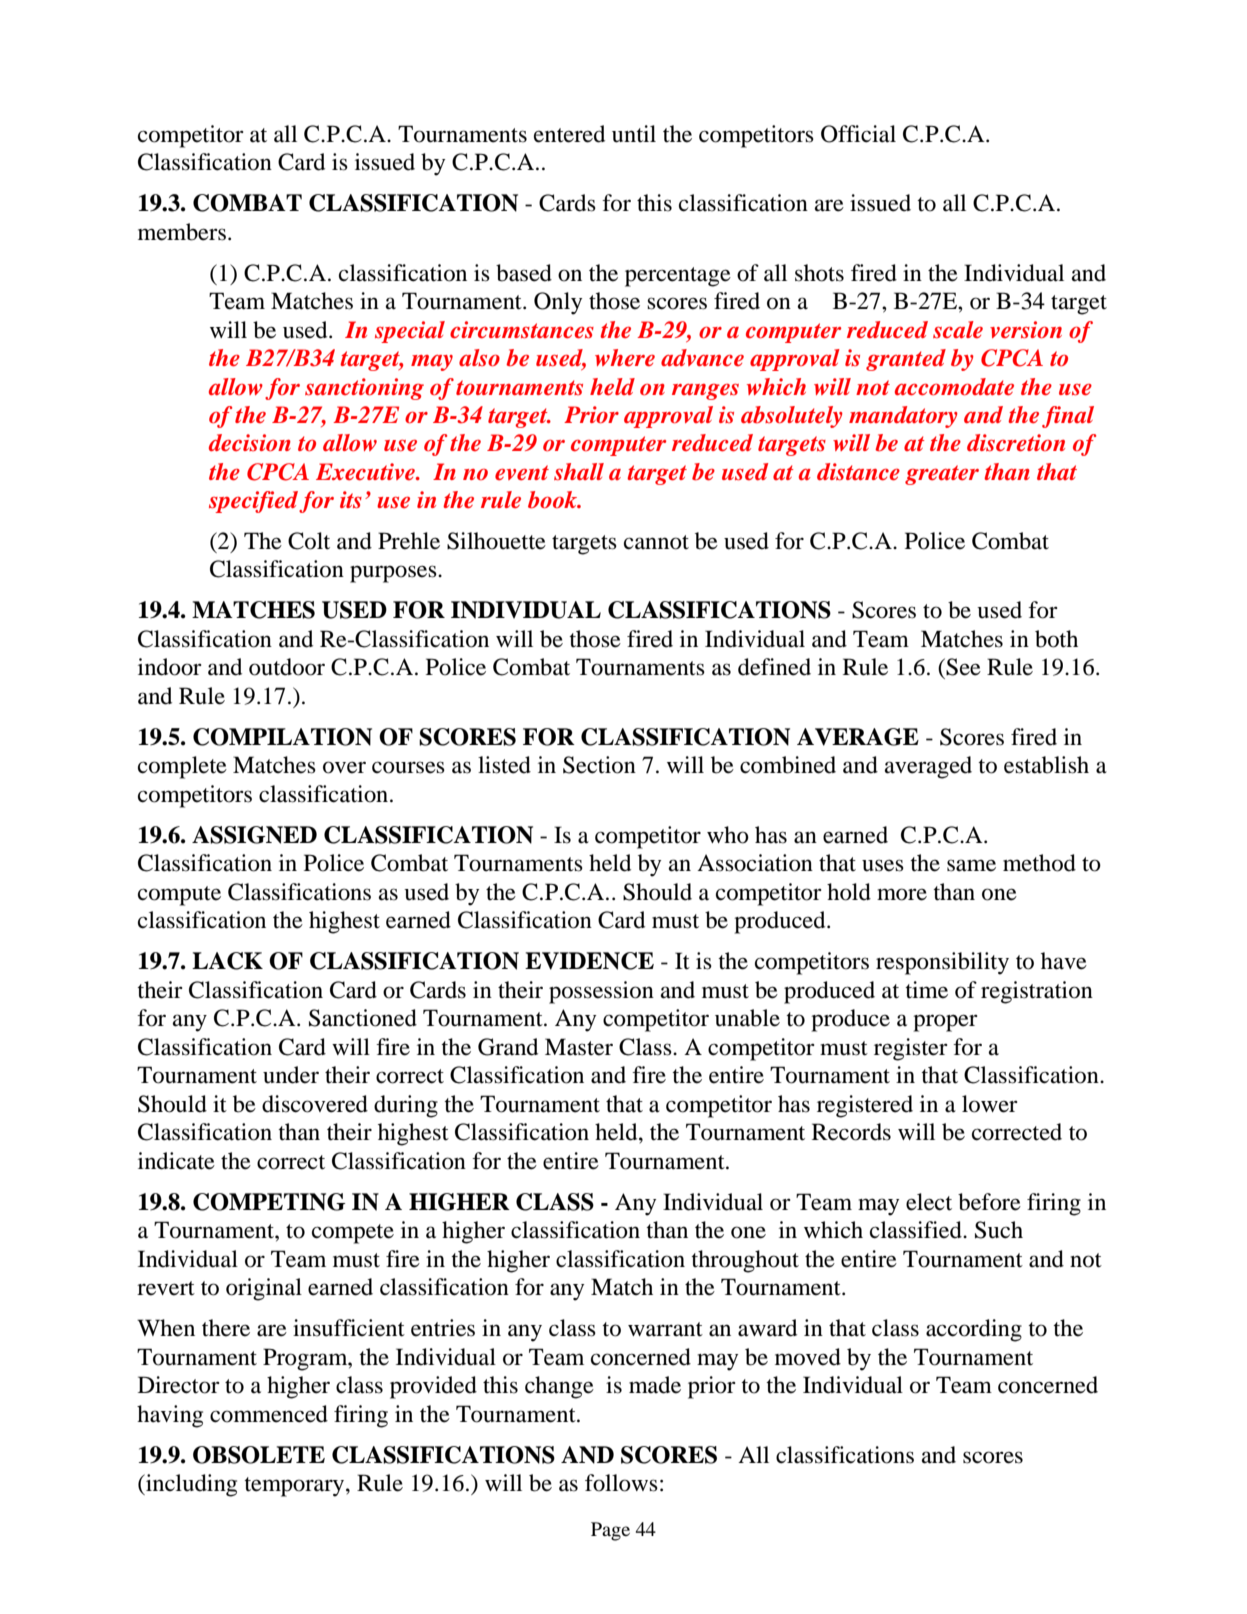  I want to click on ASSIGNED, so click(254, 835).
